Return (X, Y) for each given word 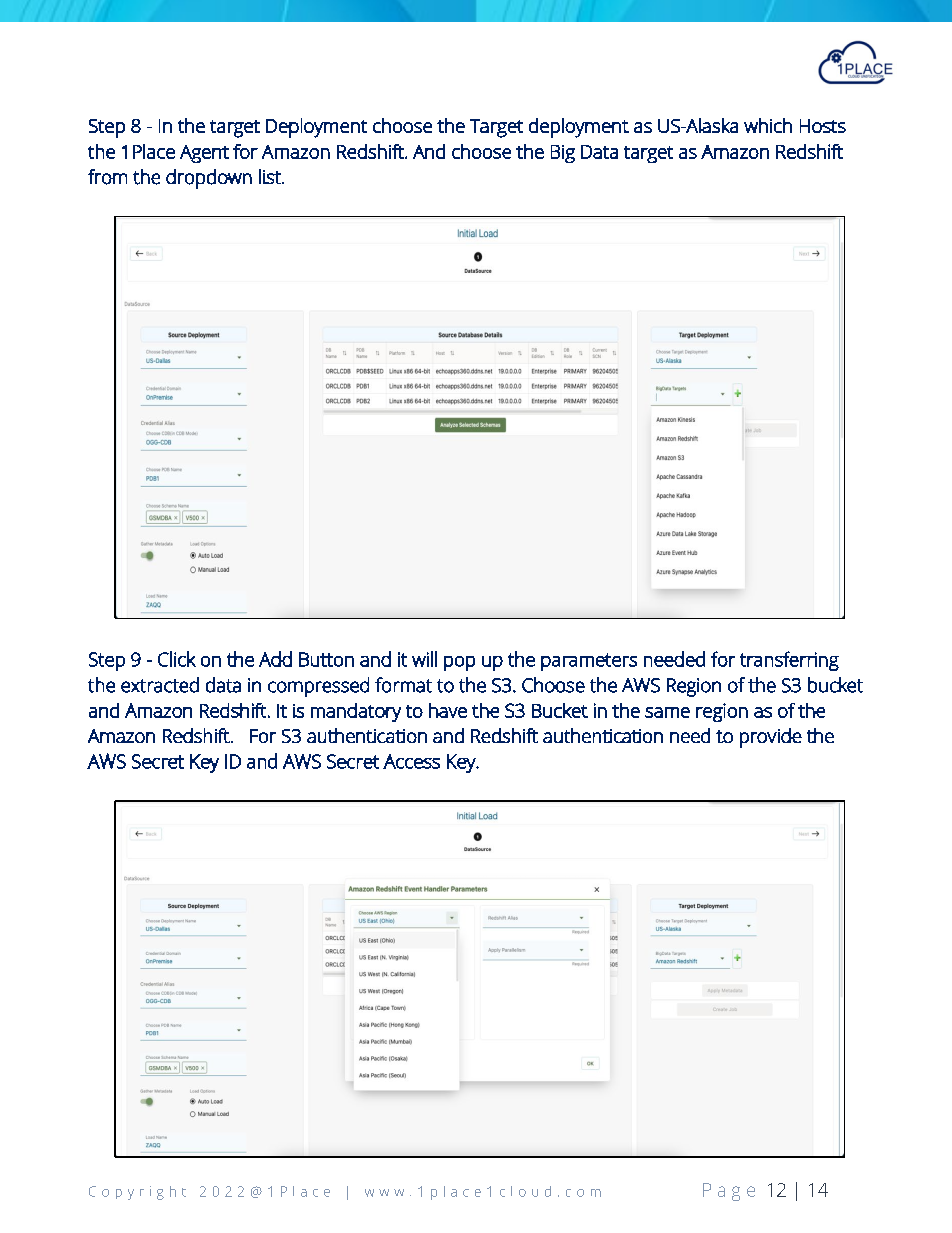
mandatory (356, 712)
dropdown (209, 179)
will (424, 659)
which (768, 125)
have (448, 710)
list (271, 176)
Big (563, 154)
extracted (160, 685)
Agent (204, 154)
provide (771, 738)
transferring (789, 661)
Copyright (137, 1193)
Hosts (823, 126)
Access (411, 761)
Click (177, 659)
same (667, 712)
